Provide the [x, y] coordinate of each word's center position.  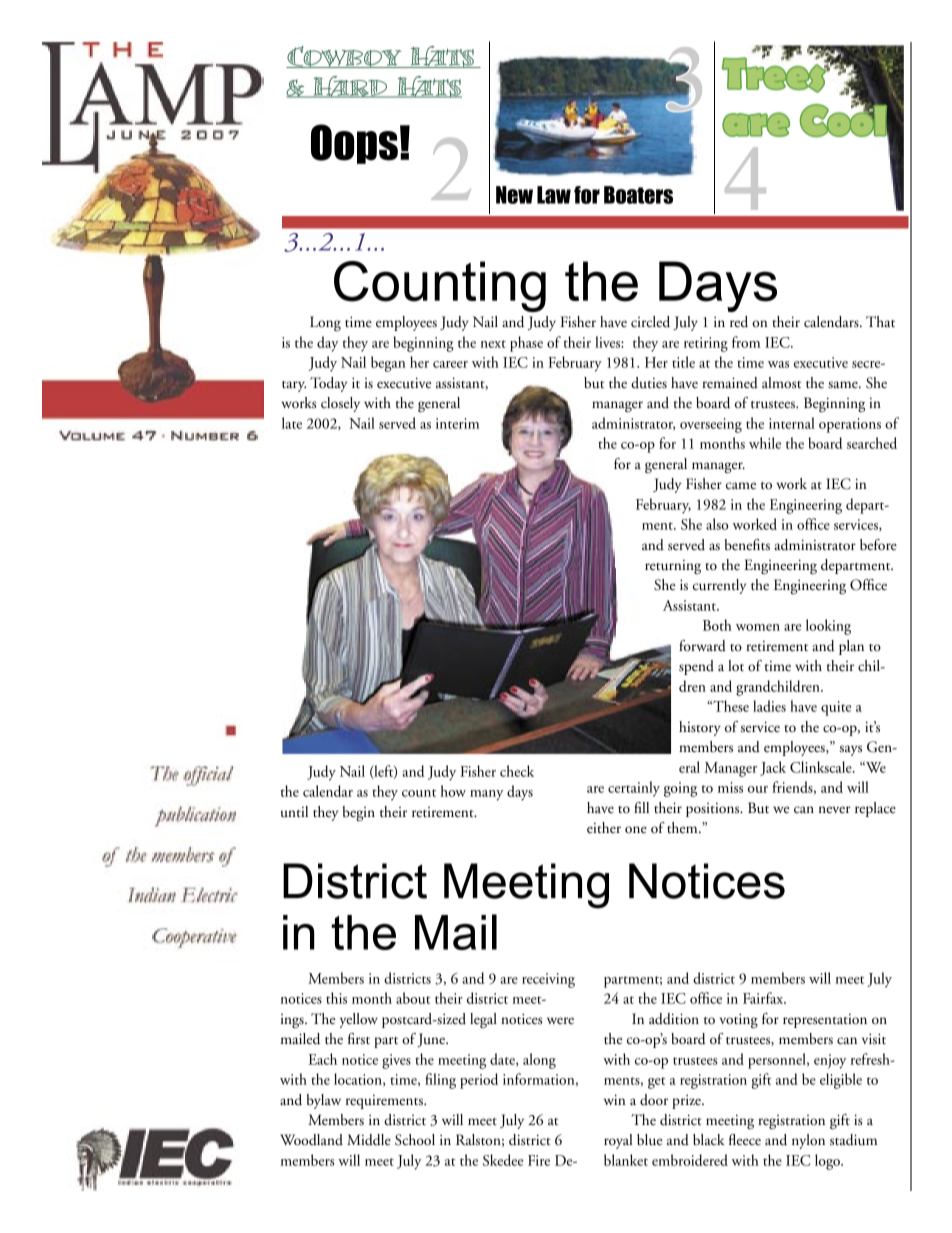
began [388, 364]
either [604, 827]
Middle [369, 1140]
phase [526, 344]
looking [828, 627]
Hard [350, 87]
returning [673, 567]
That [880, 322]
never [835, 810]
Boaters [638, 195]
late [292, 423]
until [294, 811]
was [778, 364]
